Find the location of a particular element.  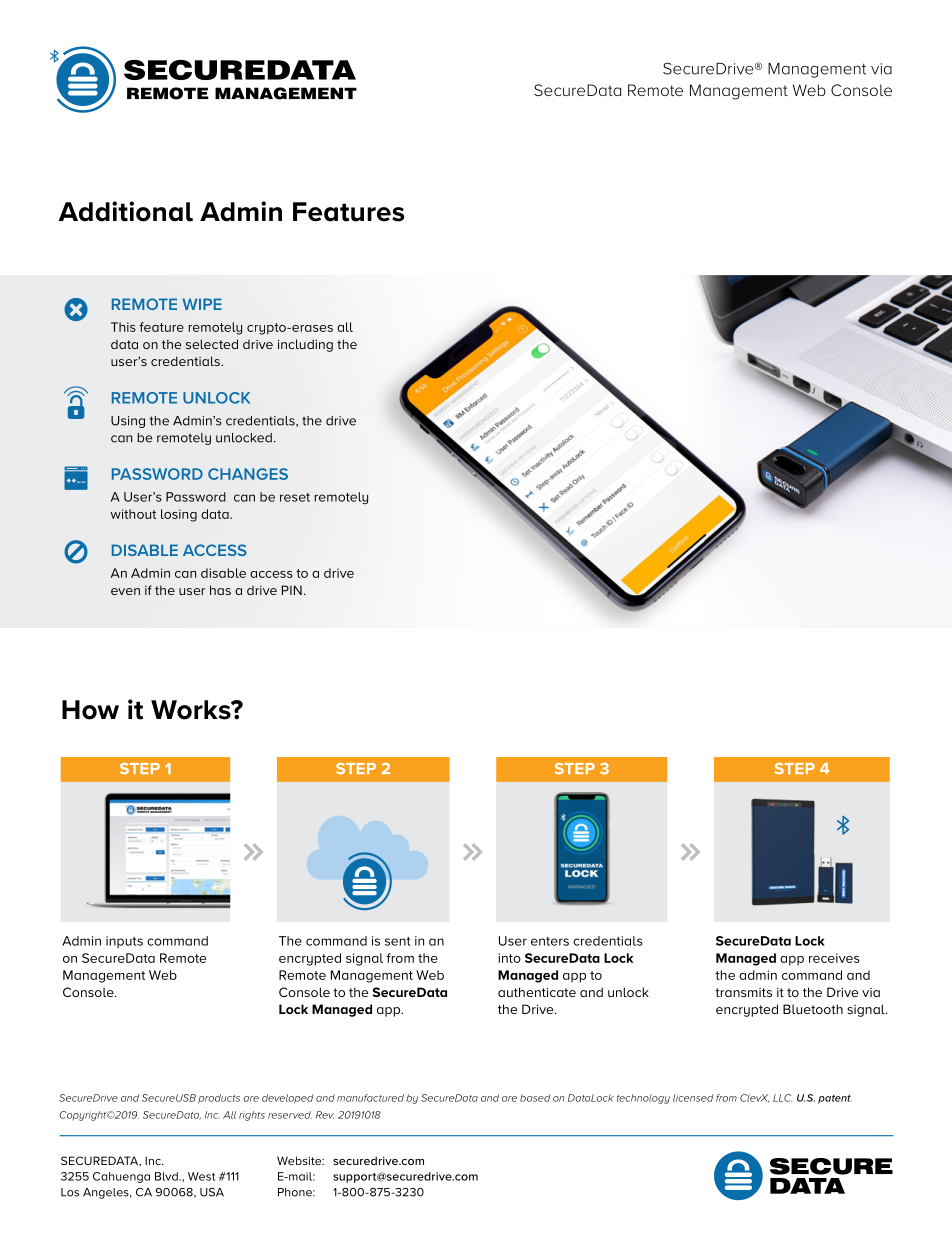

based is located at coordinates (535, 1098).
